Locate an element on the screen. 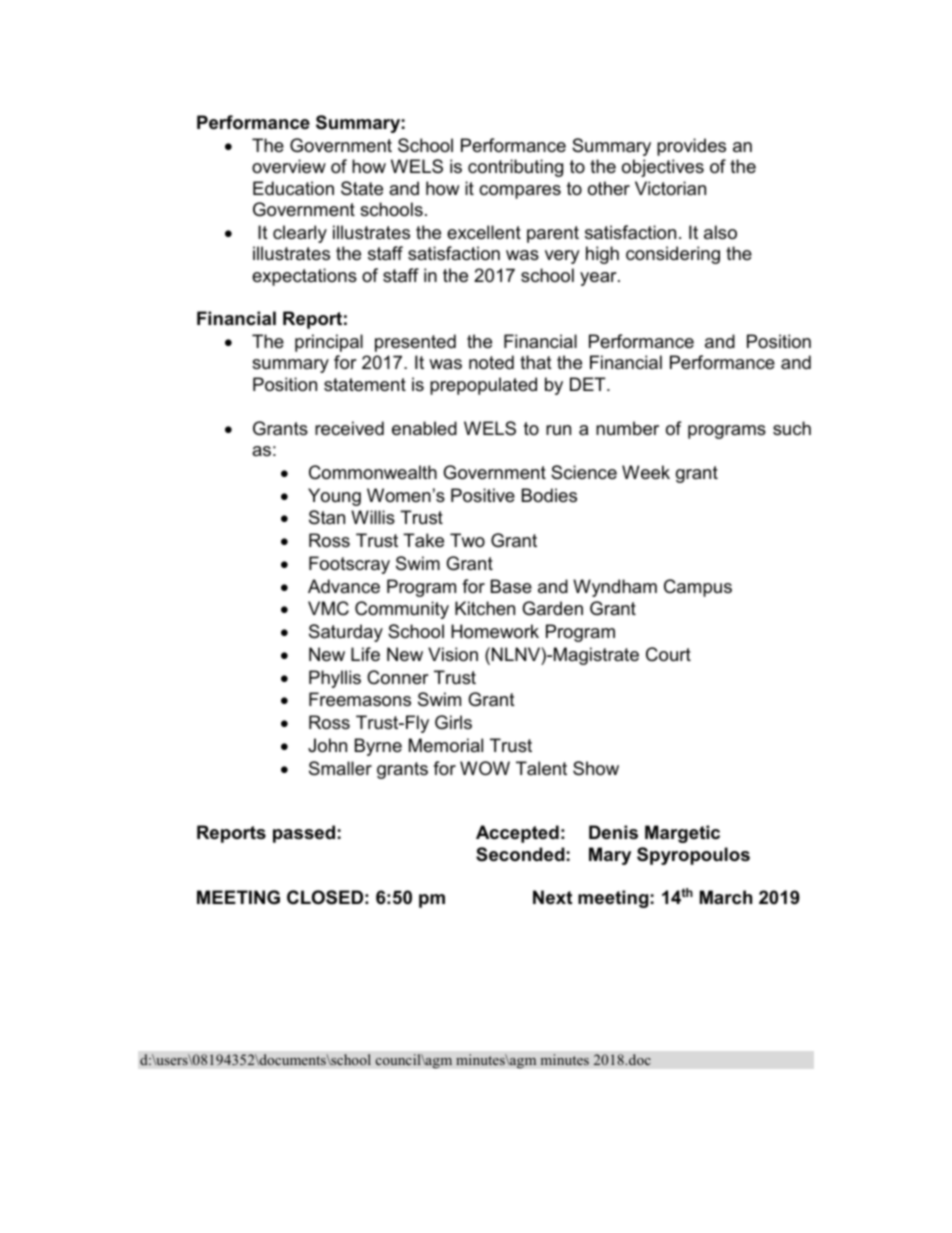 The height and width of the screenshot is (1233, 952). Stan is located at coordinates (327, 517).
